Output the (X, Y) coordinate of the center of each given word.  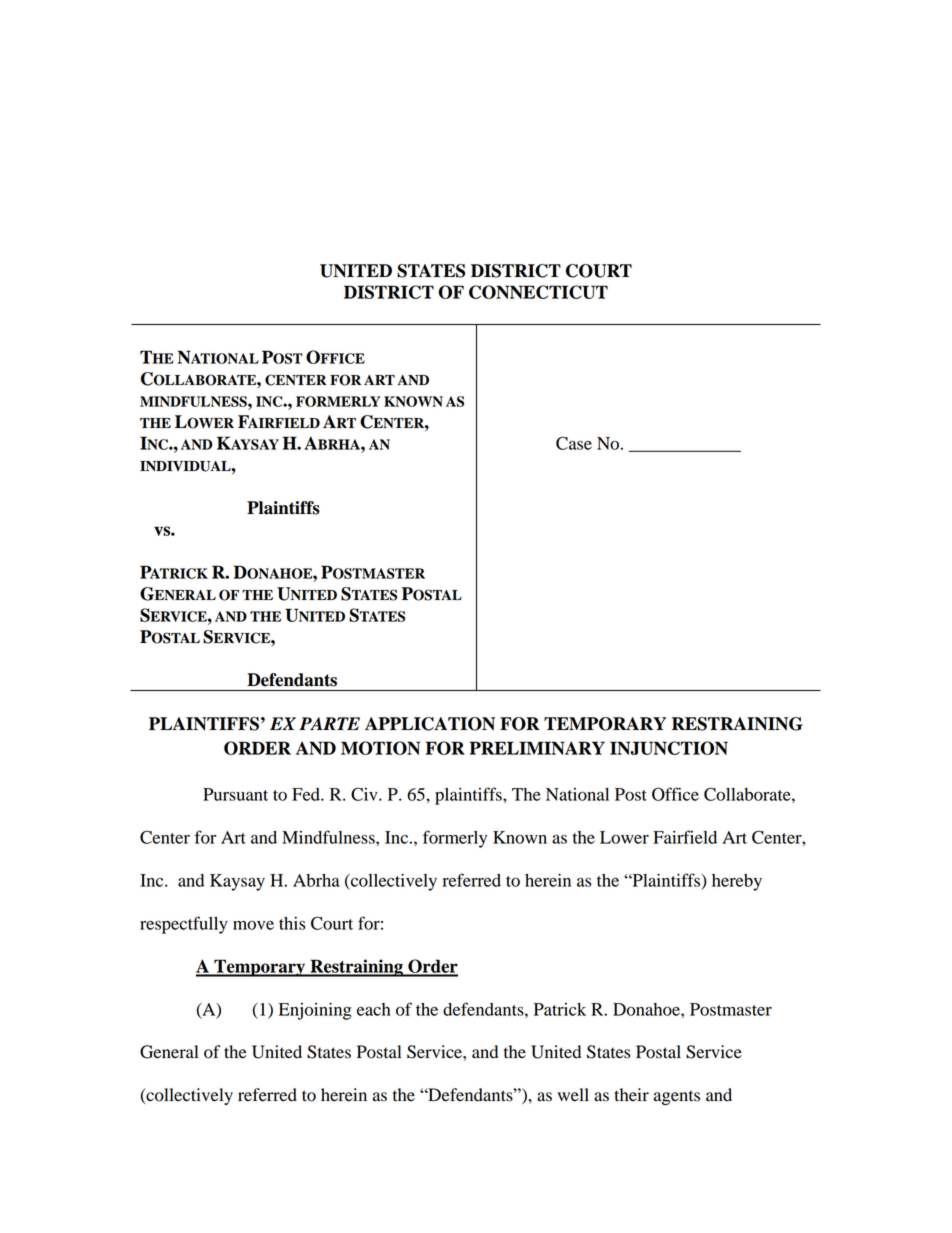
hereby (737, 882)
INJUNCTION (669, 748)
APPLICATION (430, 724)
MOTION (380, 748)
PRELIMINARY (537, 748)
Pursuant (235, 794)
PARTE (329, 723)
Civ (365, 794)
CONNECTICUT (538, 292)
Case (574, 443)
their (631, 1095)
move (253, 925)
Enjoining (315, 1011)
